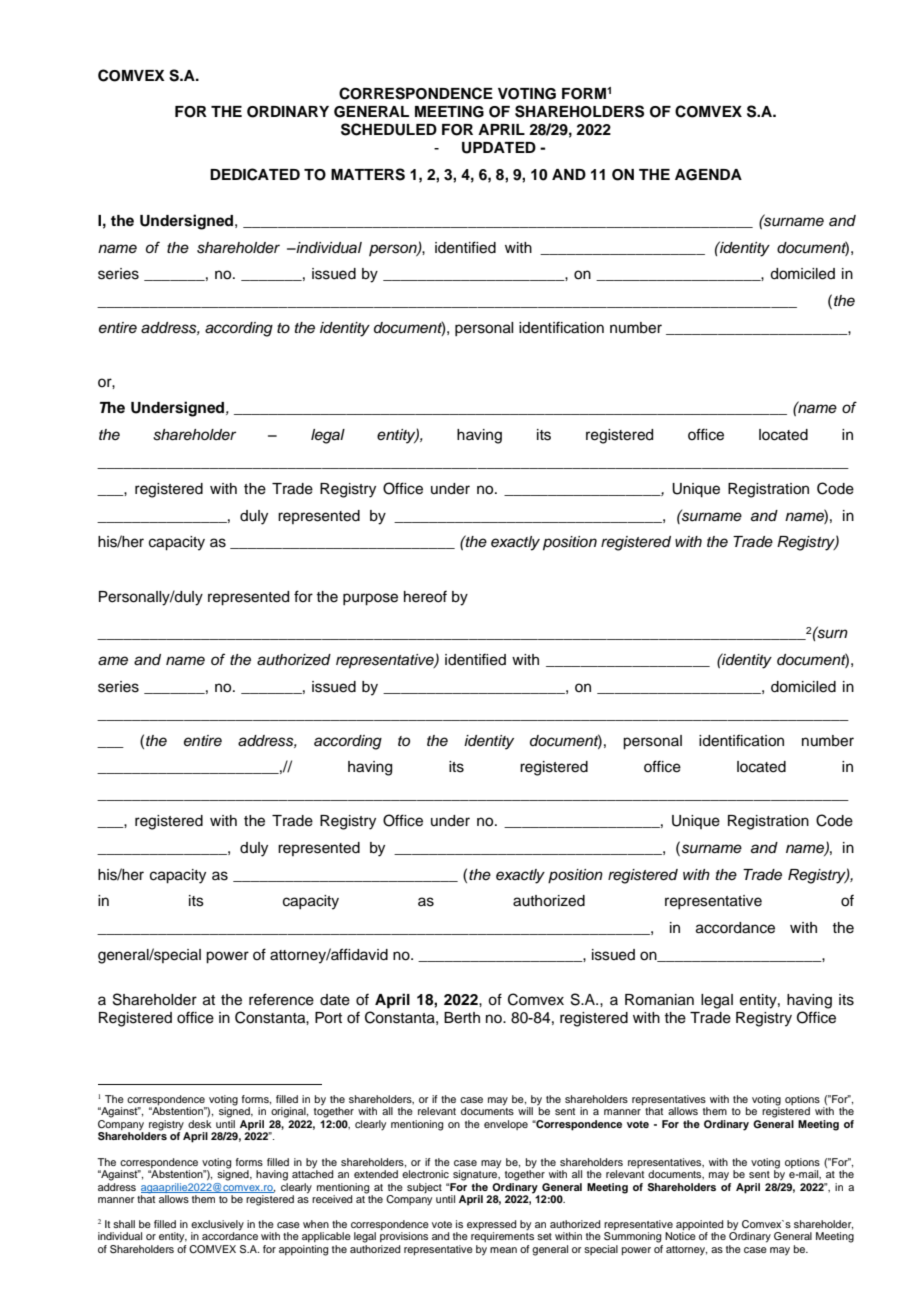 The width and height of the image is (924, 1308). Describe the element at coordinates (659, 1000) in the image. I see `Romanian` at that location.
